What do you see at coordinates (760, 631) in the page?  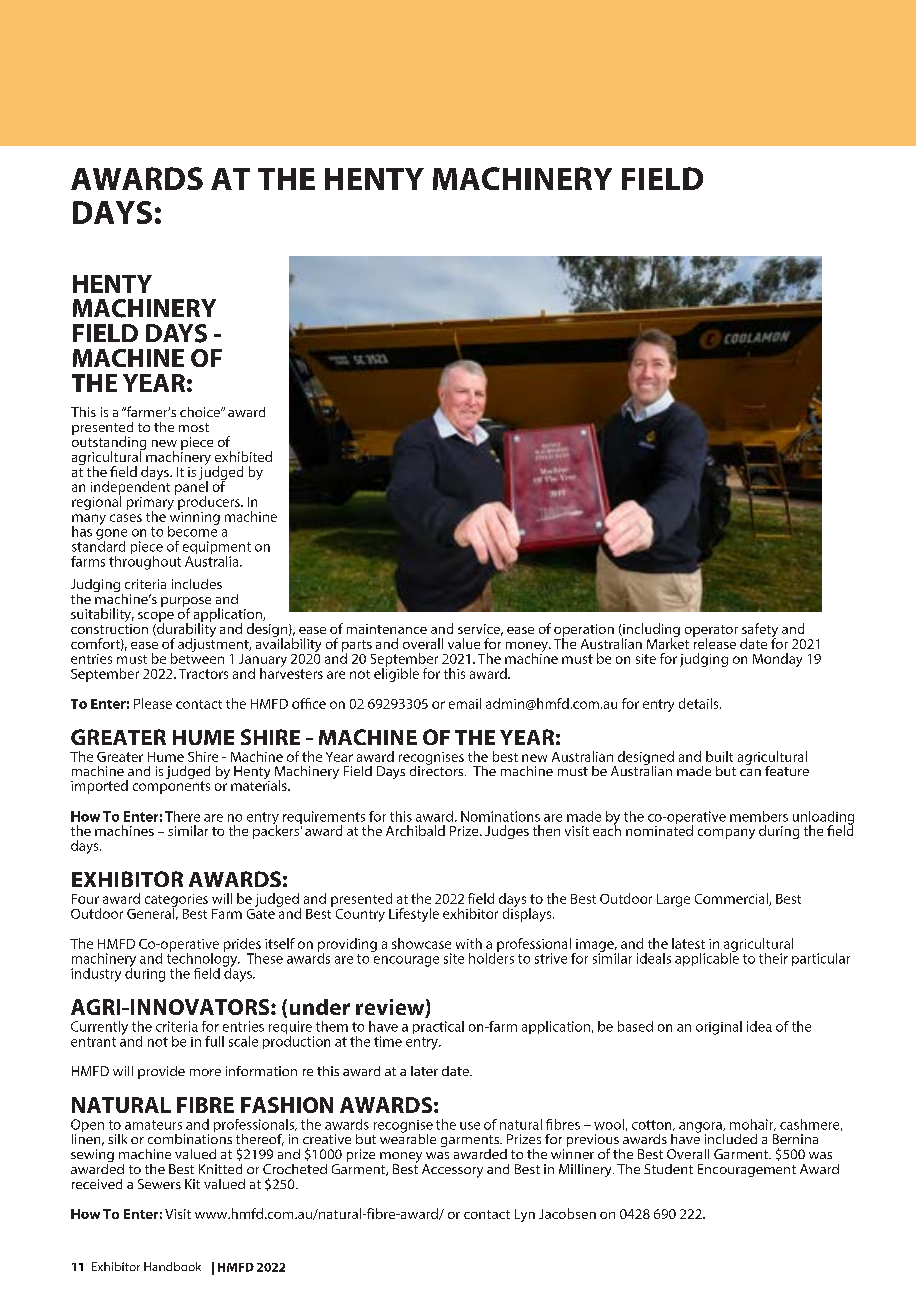 I see `safety` at bounding box center [760, 631].
